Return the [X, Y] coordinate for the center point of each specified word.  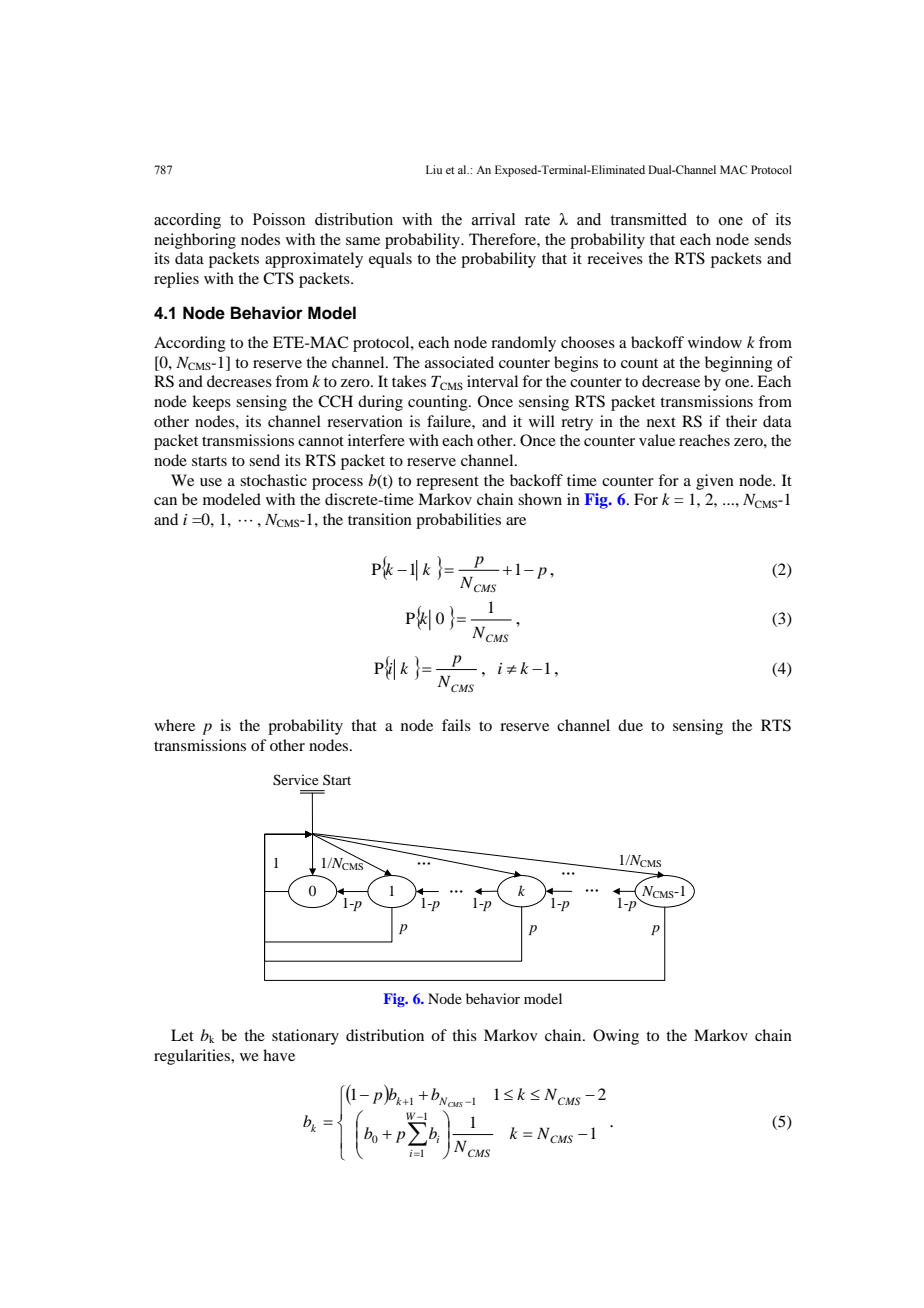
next [661, 422]
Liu [434, 169]
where [174, 725]
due [630, 725]
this [464, 1035]
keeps [211, 403]
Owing [616, 1037]
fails [456, 725]
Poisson [279, 219]
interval [492, 381]
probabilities [458, 521]
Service [295, 780]
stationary [305, 1037]
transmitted [648, 219]
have [279, 1055]
